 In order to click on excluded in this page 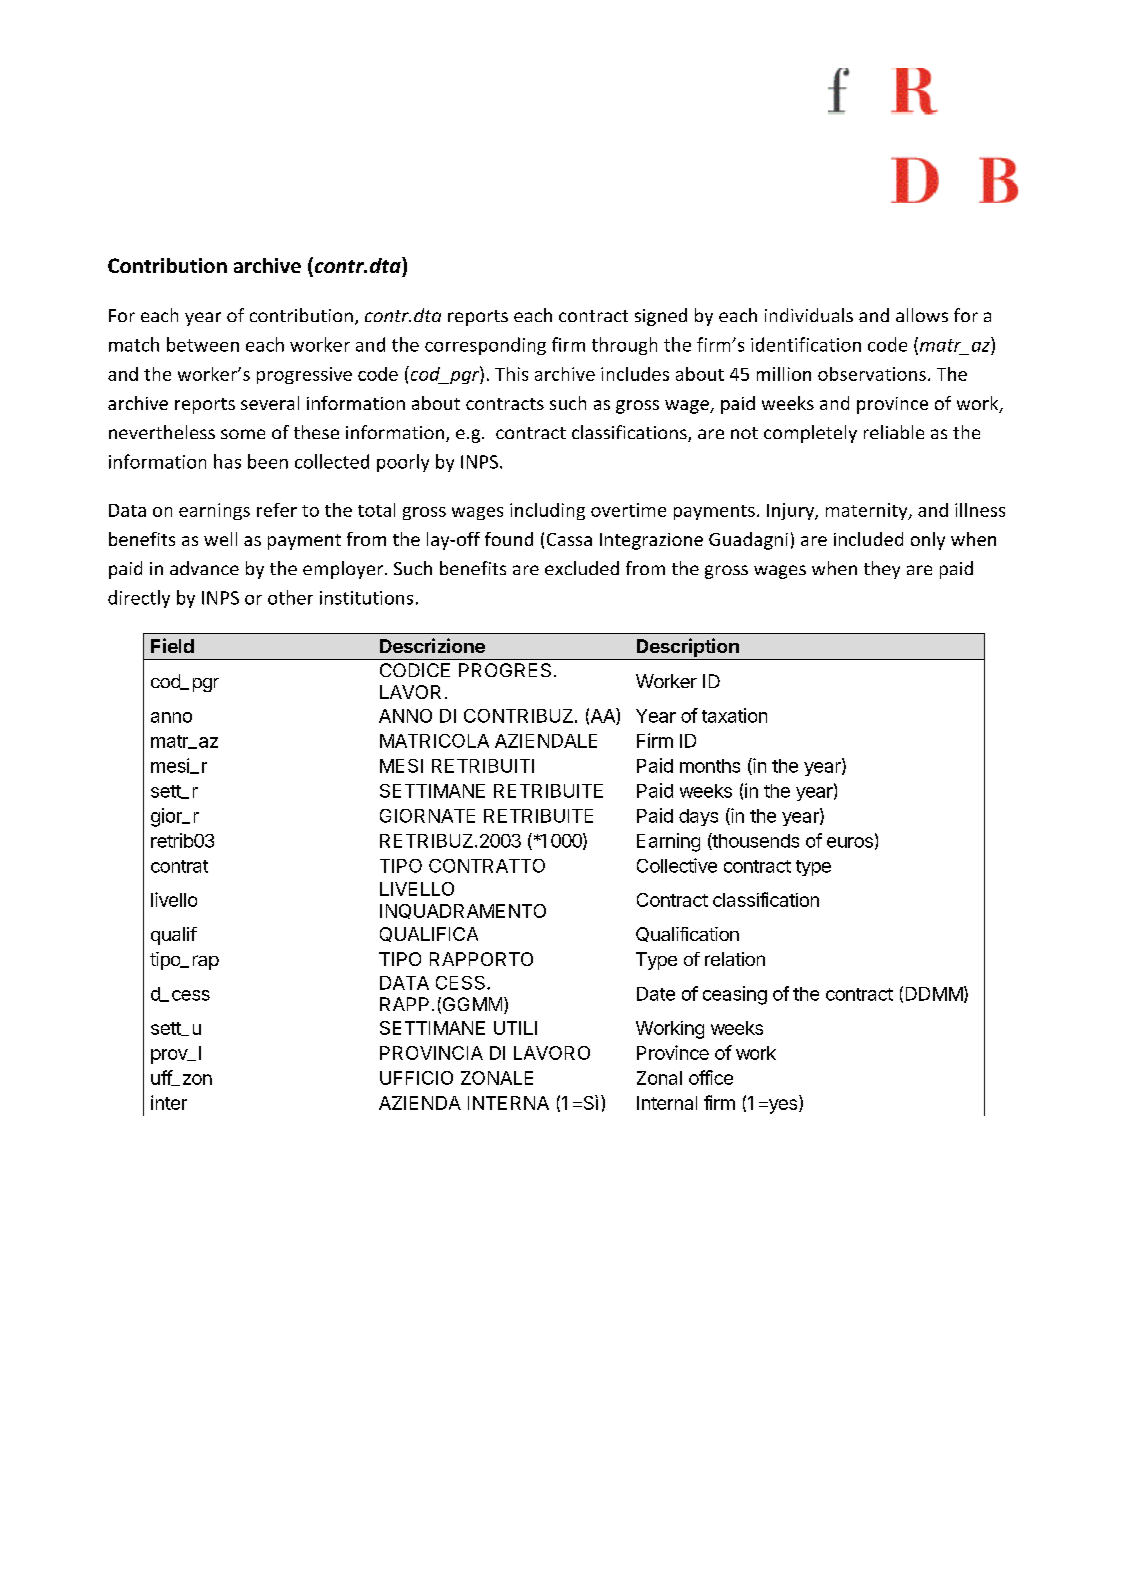, I will do `click(582, 568)`.
